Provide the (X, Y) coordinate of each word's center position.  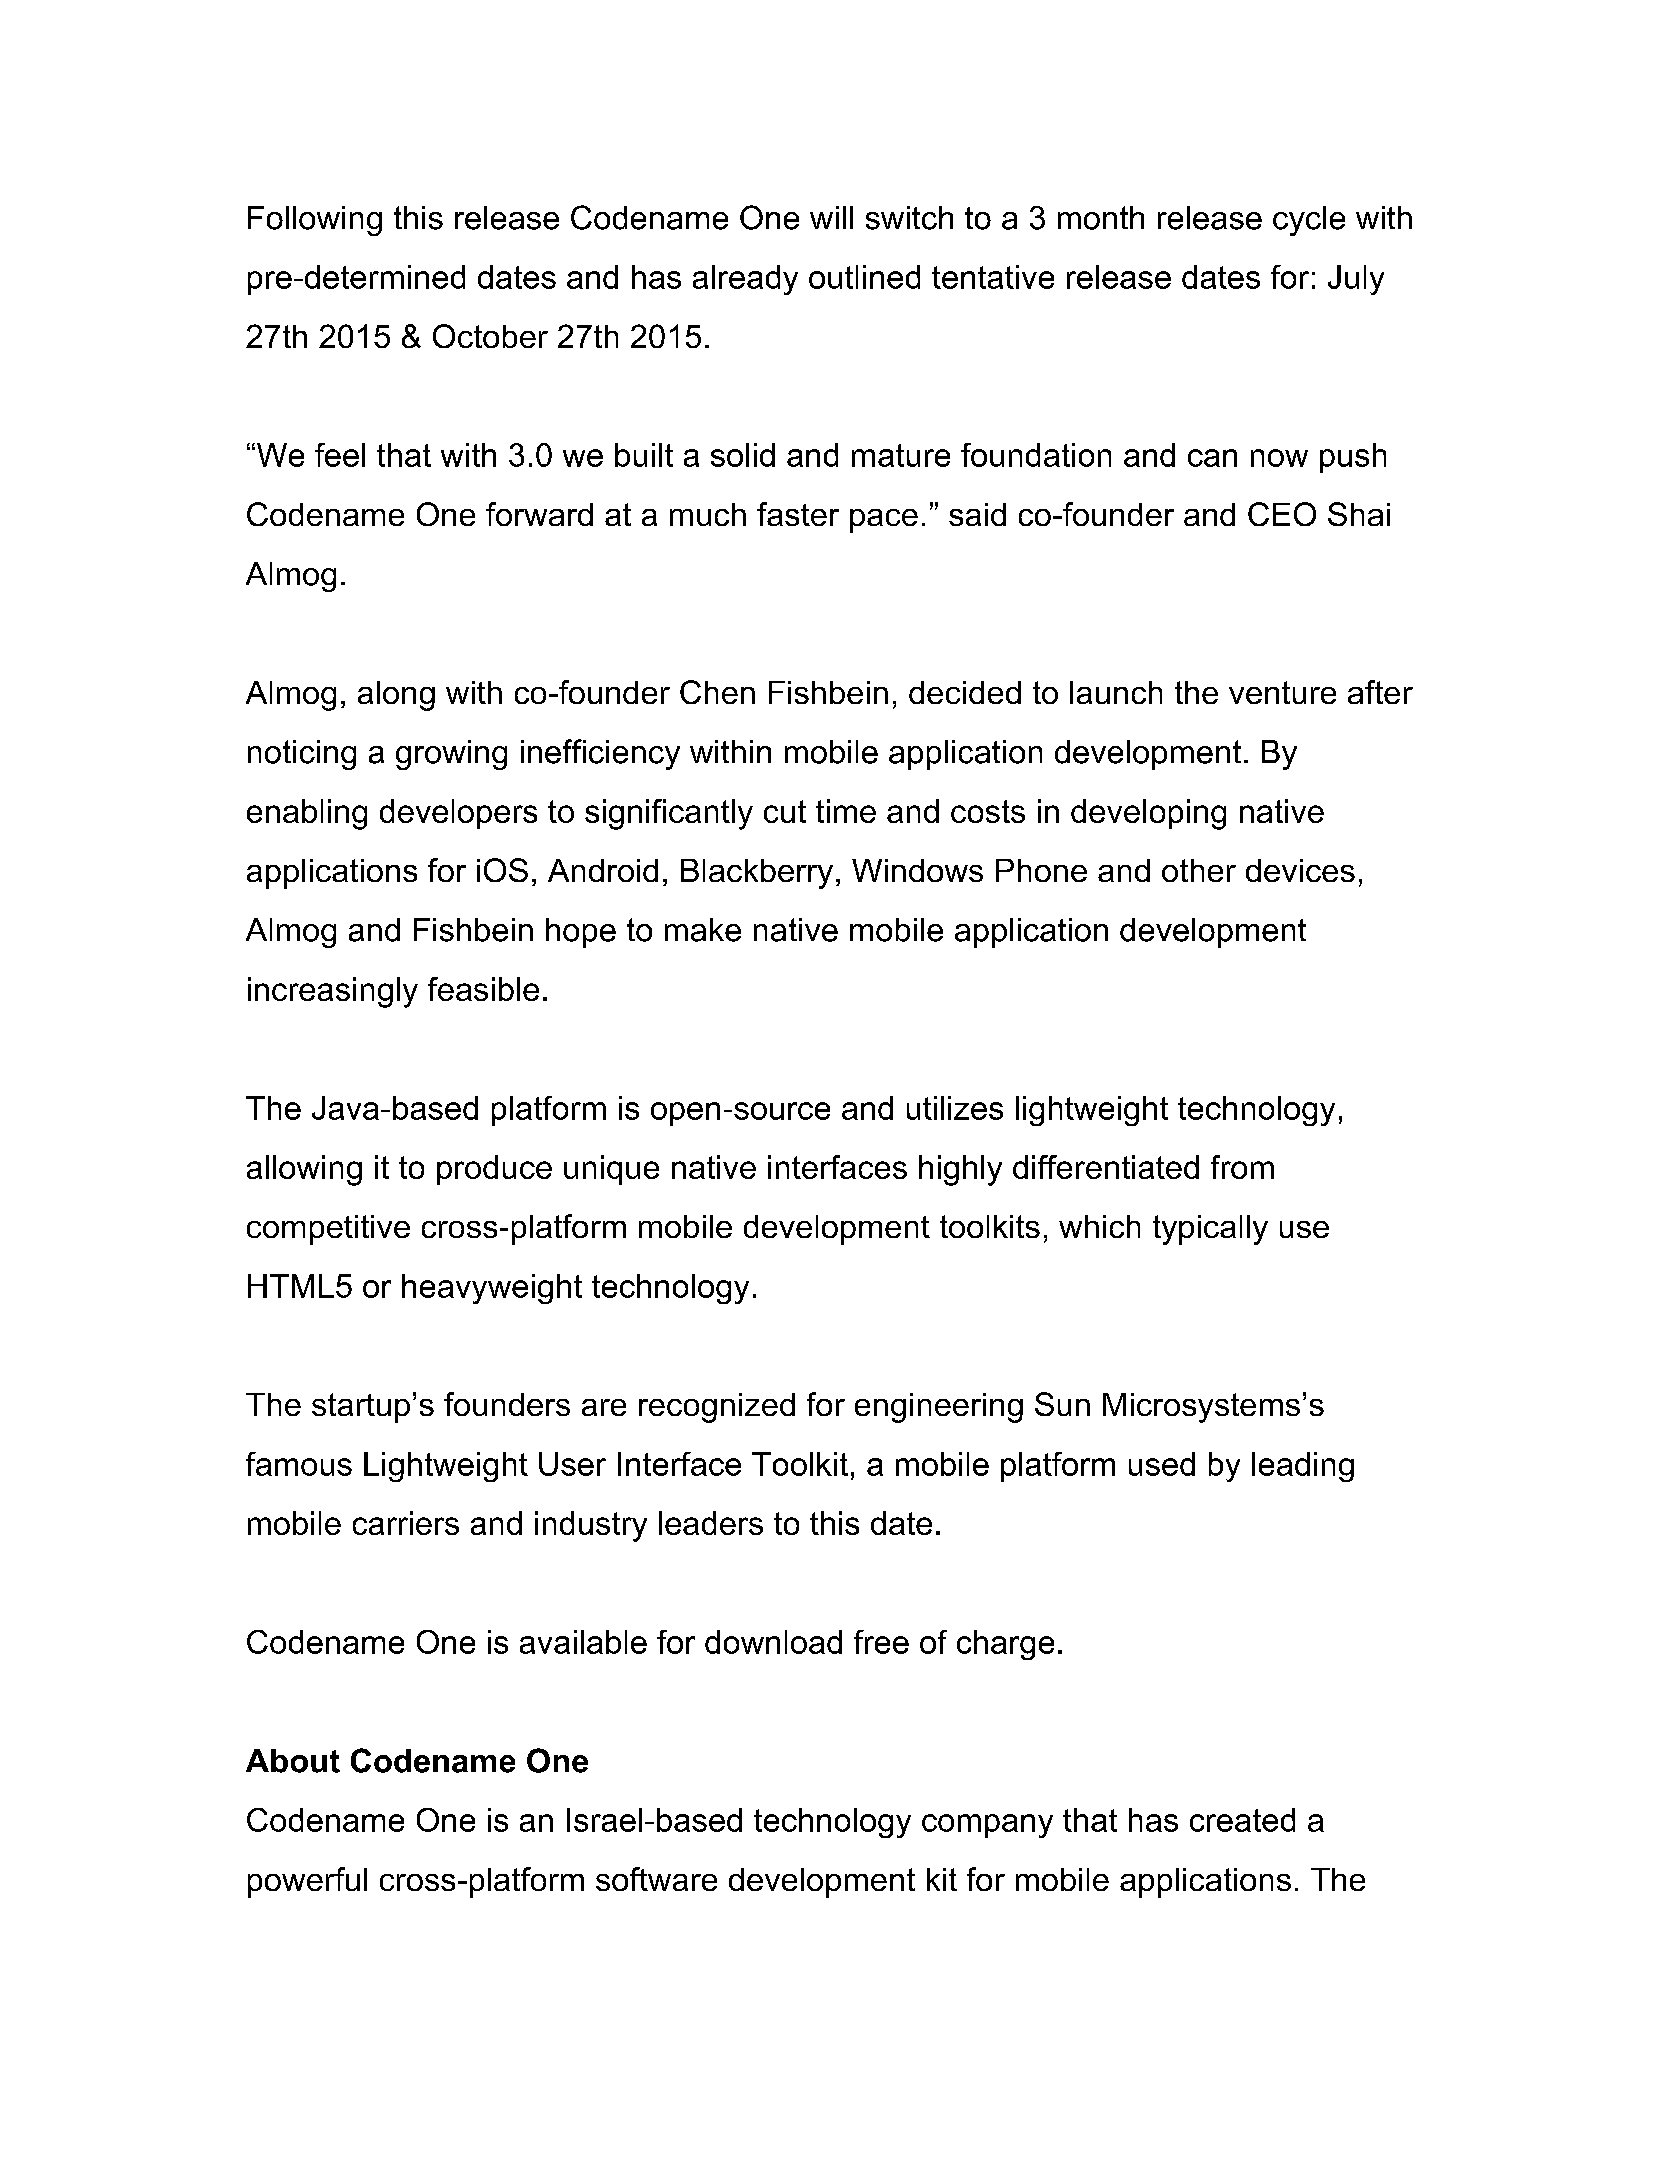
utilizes (955, 1108)
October (490, 336)
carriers (406, 1523)
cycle (1309, 221)
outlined (864, 277)
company (987, 1826)
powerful (307, 1882)
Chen (717, 692)
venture (1282, 692)
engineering (939, 1408)
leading (1303, 1467)
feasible (483, 989)
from (1242, 1167)
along (396, 696)
